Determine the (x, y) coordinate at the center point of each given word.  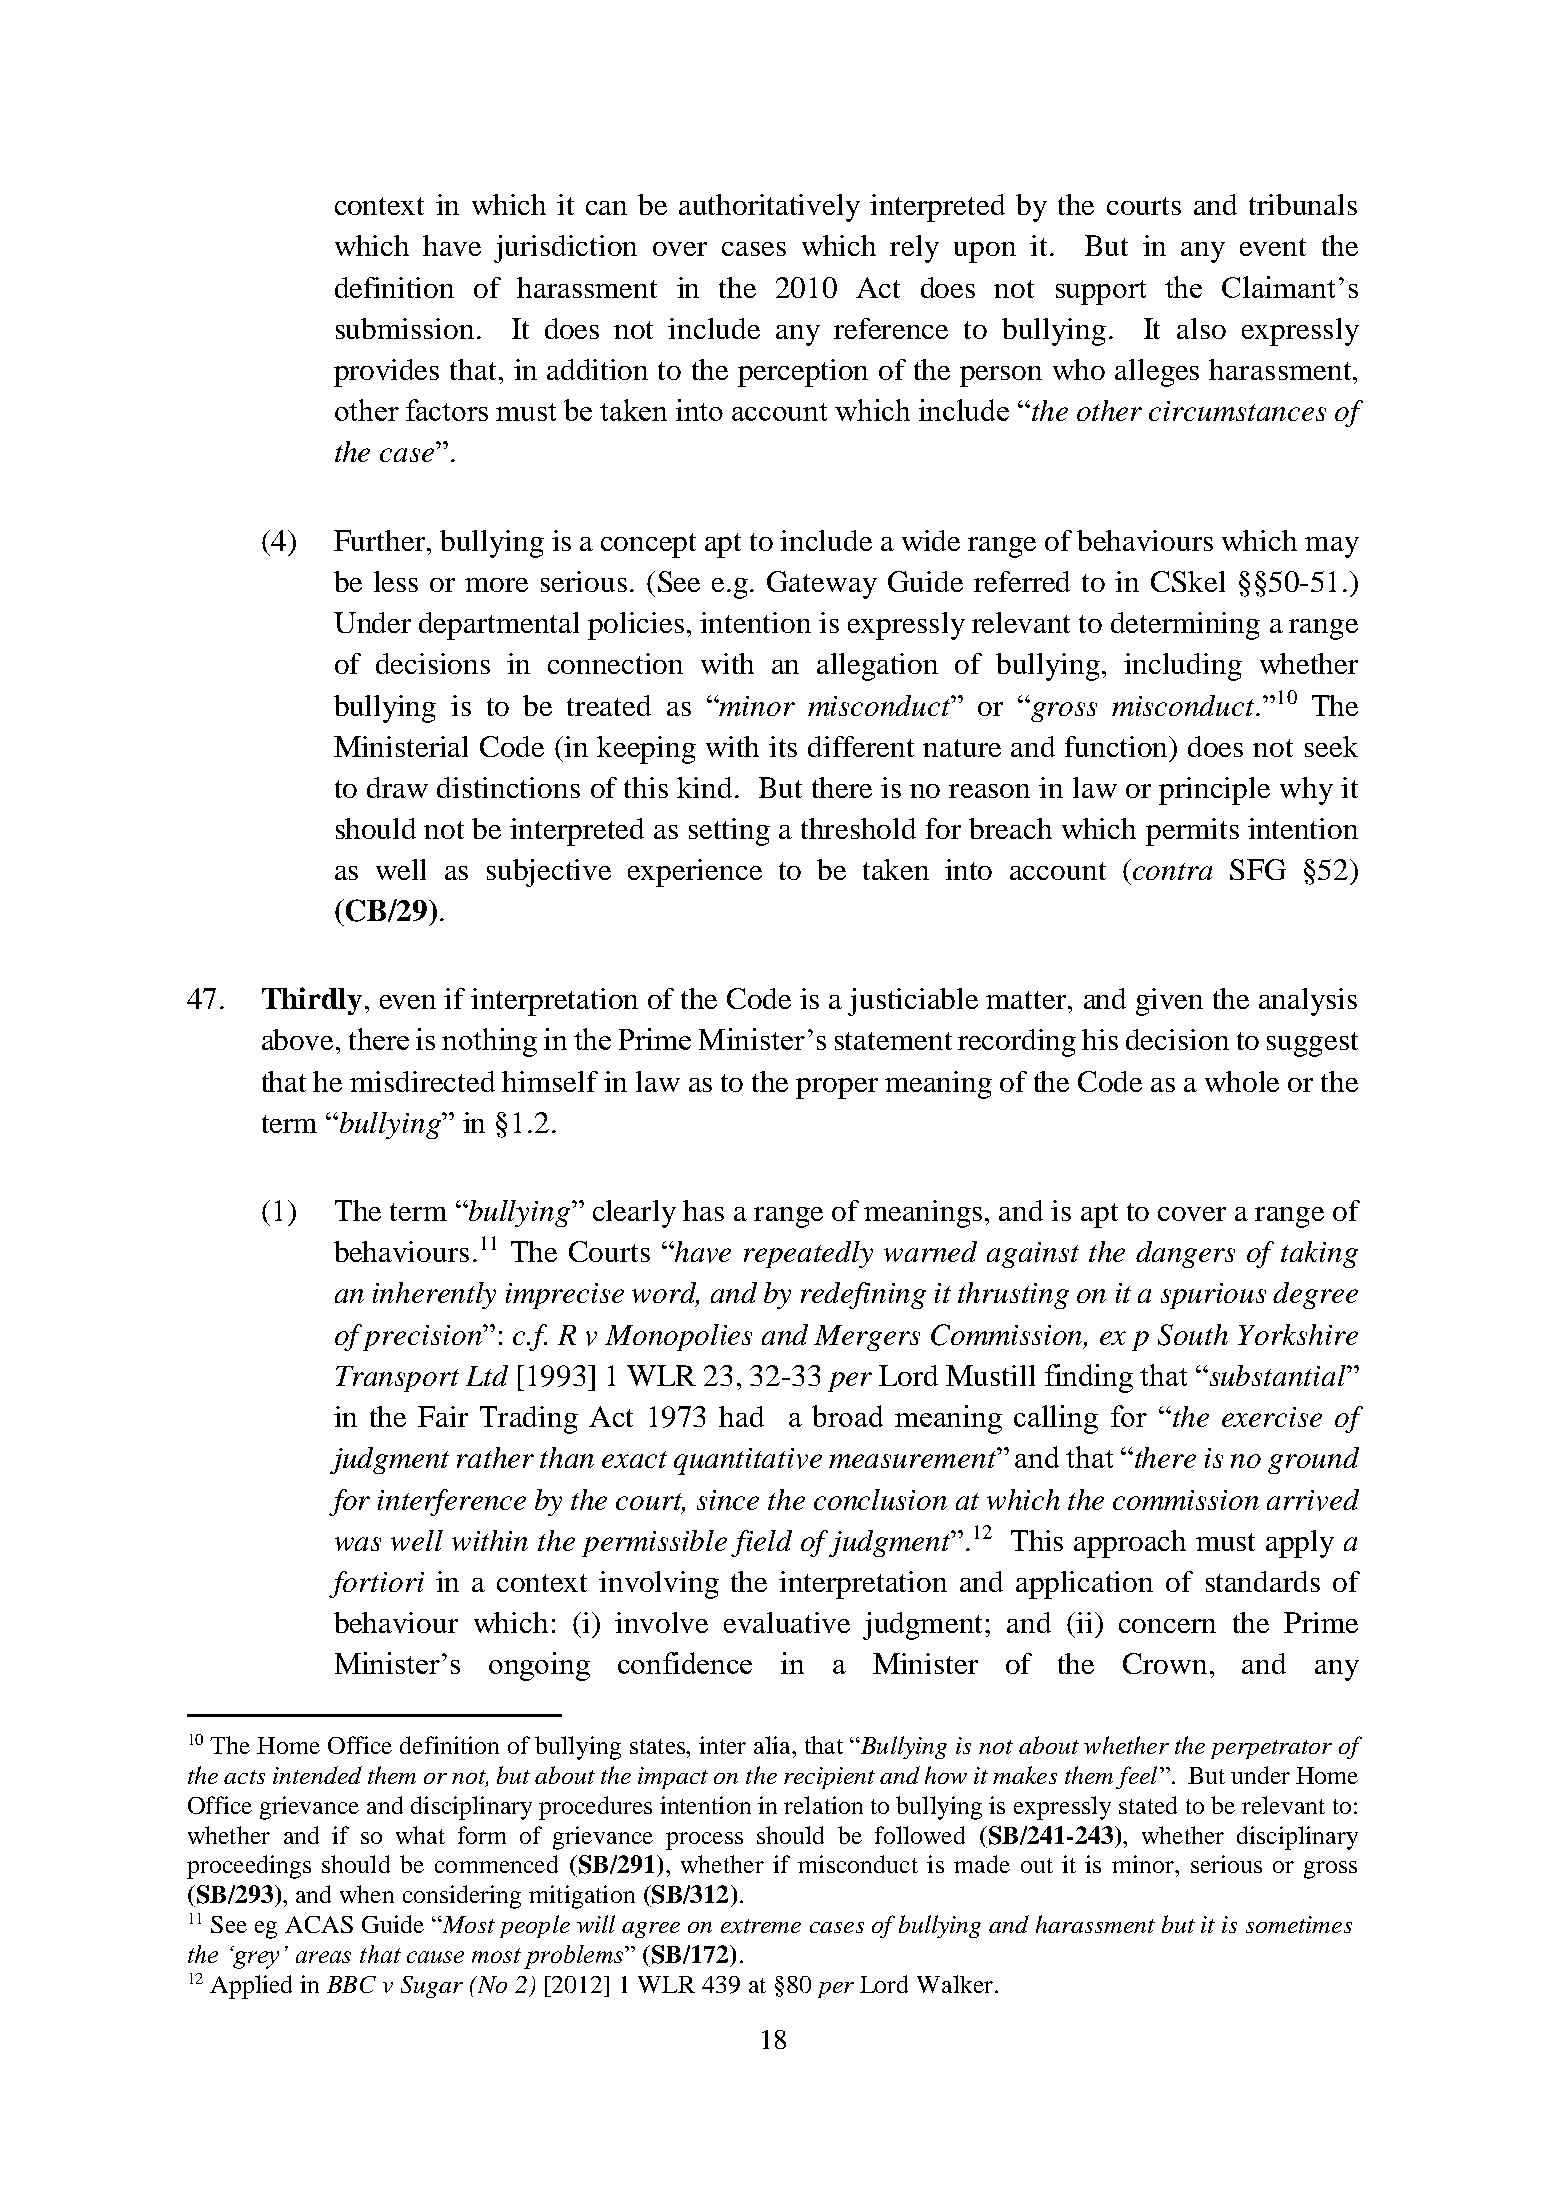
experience (695, 873)
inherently (434, 1295)
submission (405, 328)
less (396, 581)
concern (1167, 1626)
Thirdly (312, 1001)
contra (1172, 871)
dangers (1185, 1254)
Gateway (822, 585)
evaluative (787, 1622)
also (1201, 328)
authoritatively (769, 208)
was (358, 1544)
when (367, 1894)
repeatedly (808, 1254)
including (1183, 667)
